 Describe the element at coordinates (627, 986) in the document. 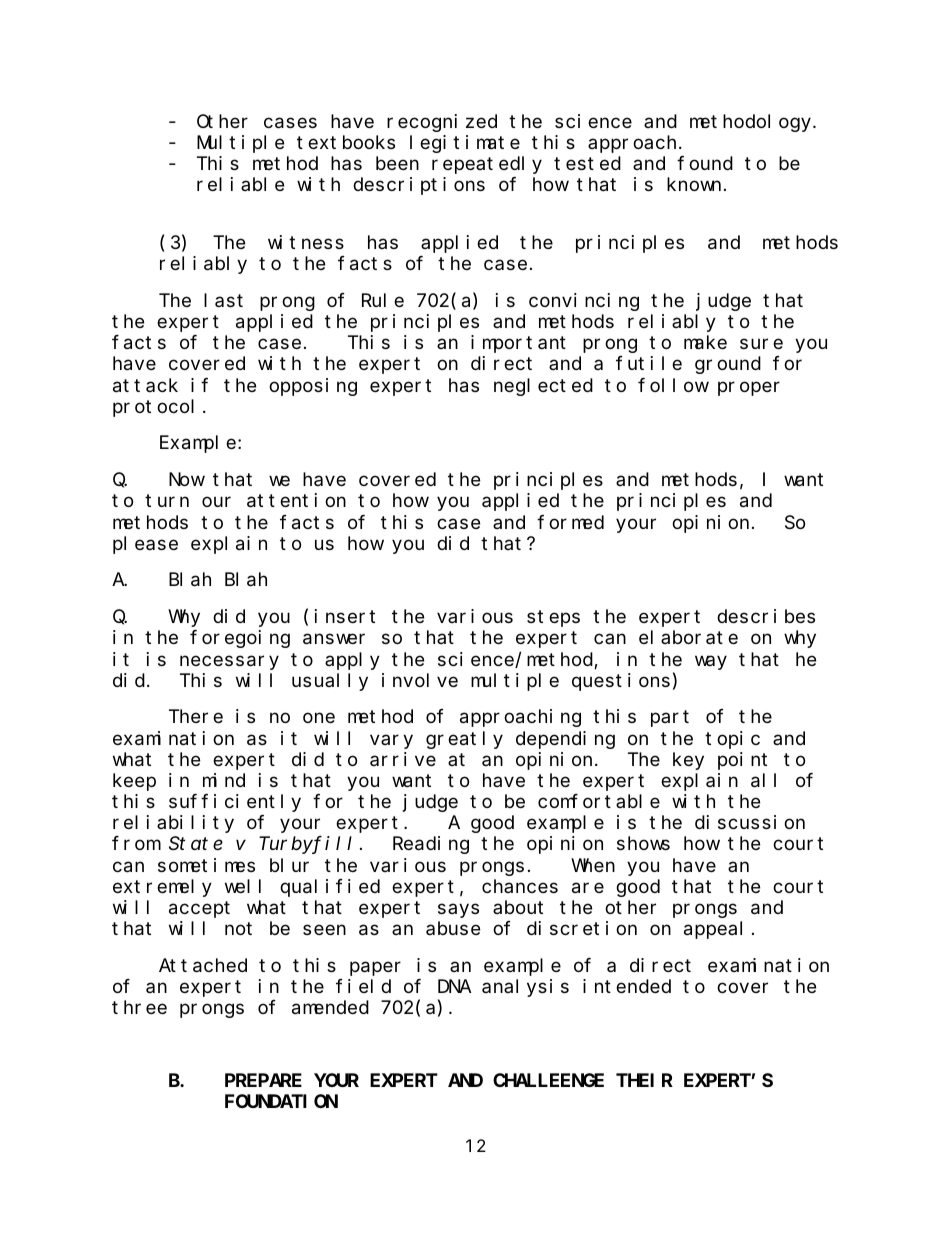

I see `intended` at that location.
